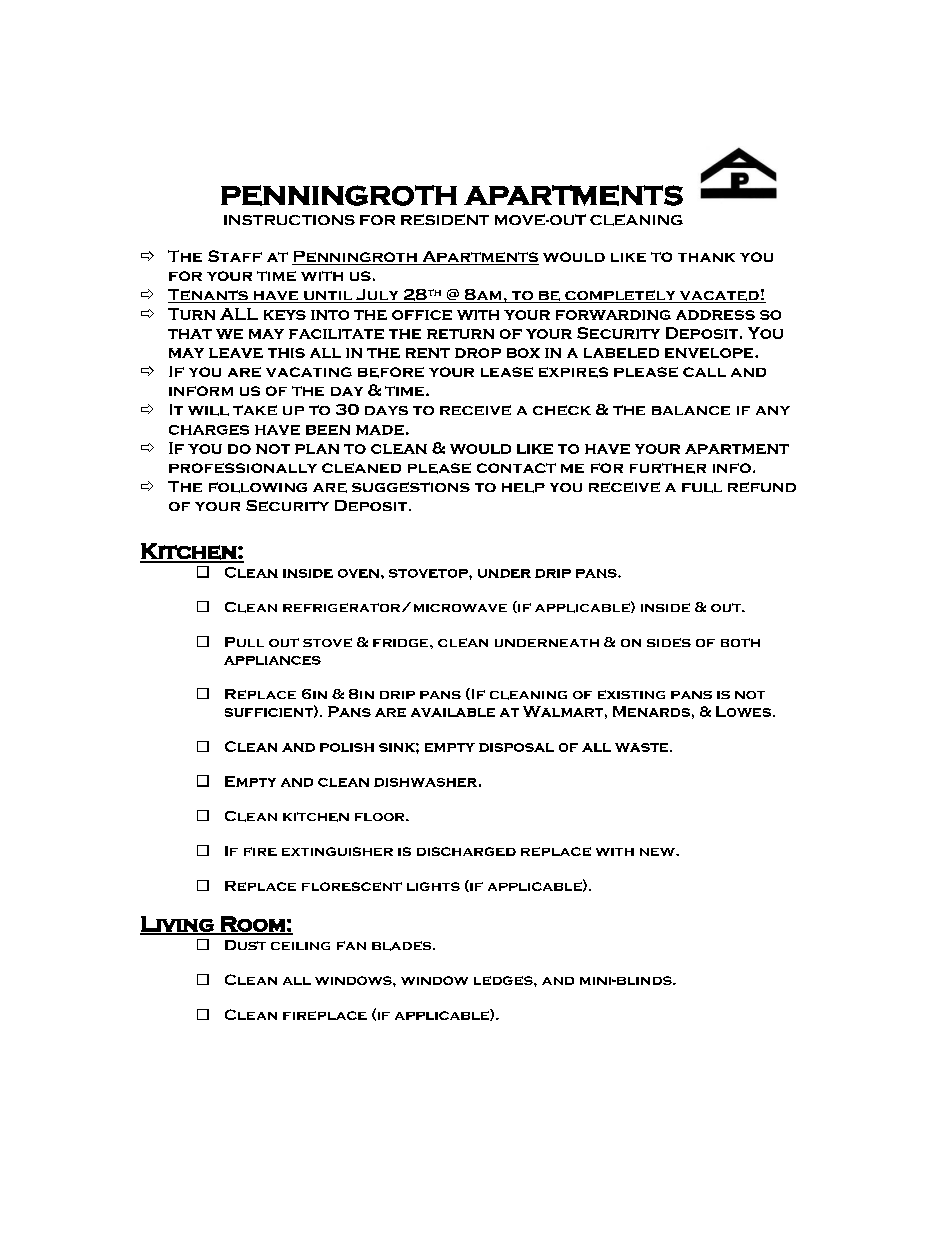 This document has width=952, height=1233. I want to click on RESIDENT, so click(445, 219).
